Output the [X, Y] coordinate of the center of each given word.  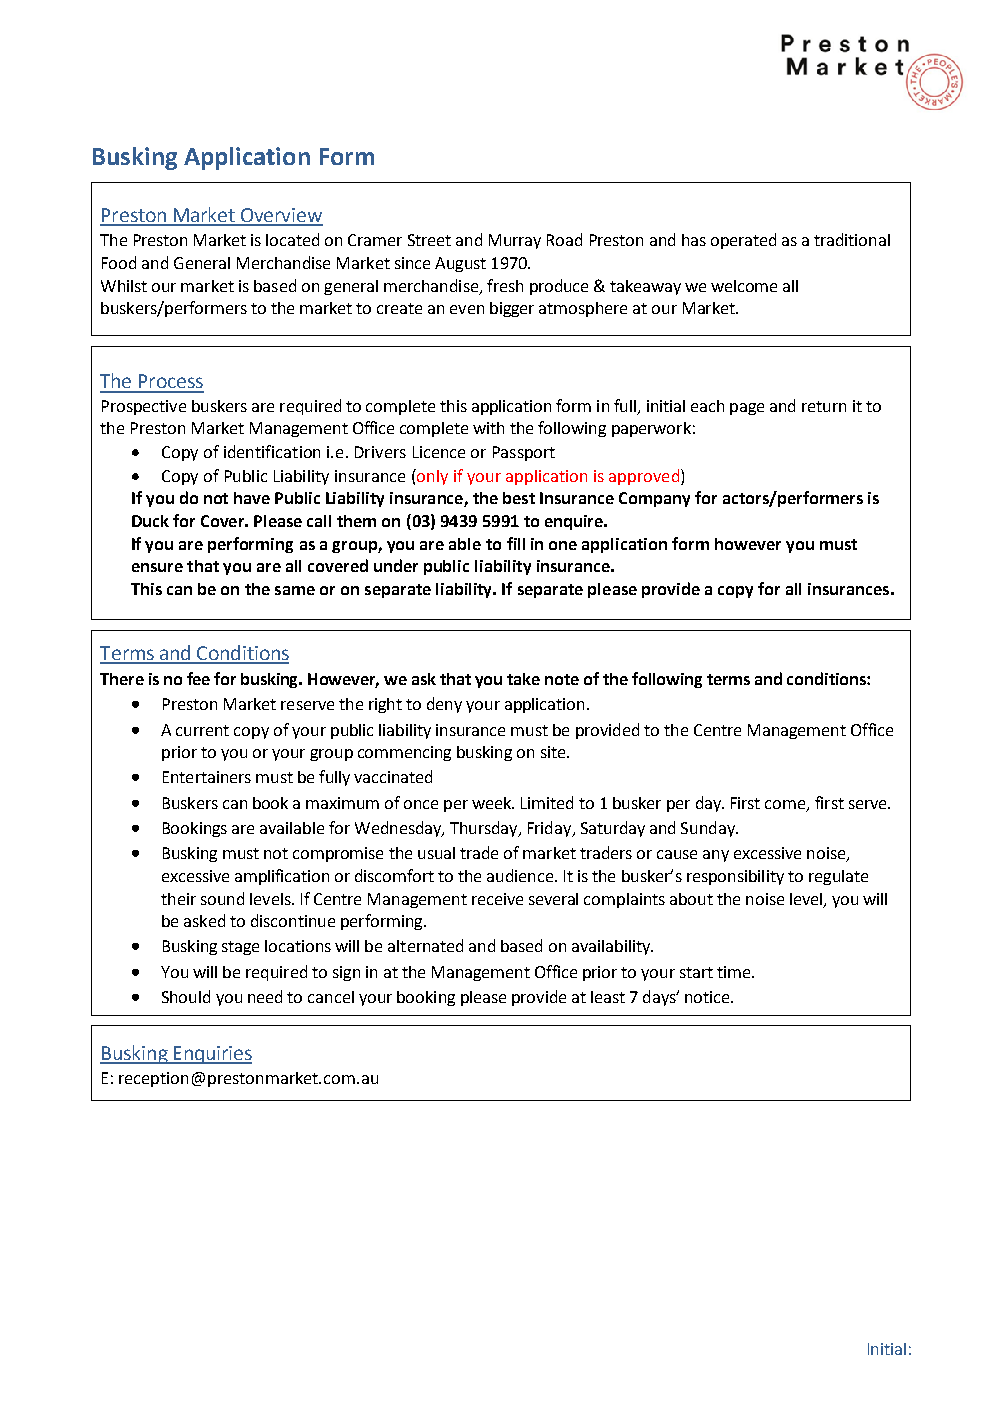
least [608, 997]
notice [708, 997]
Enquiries [211, 1055]
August [460, 264]
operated [743, 241]
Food [119, 262]
